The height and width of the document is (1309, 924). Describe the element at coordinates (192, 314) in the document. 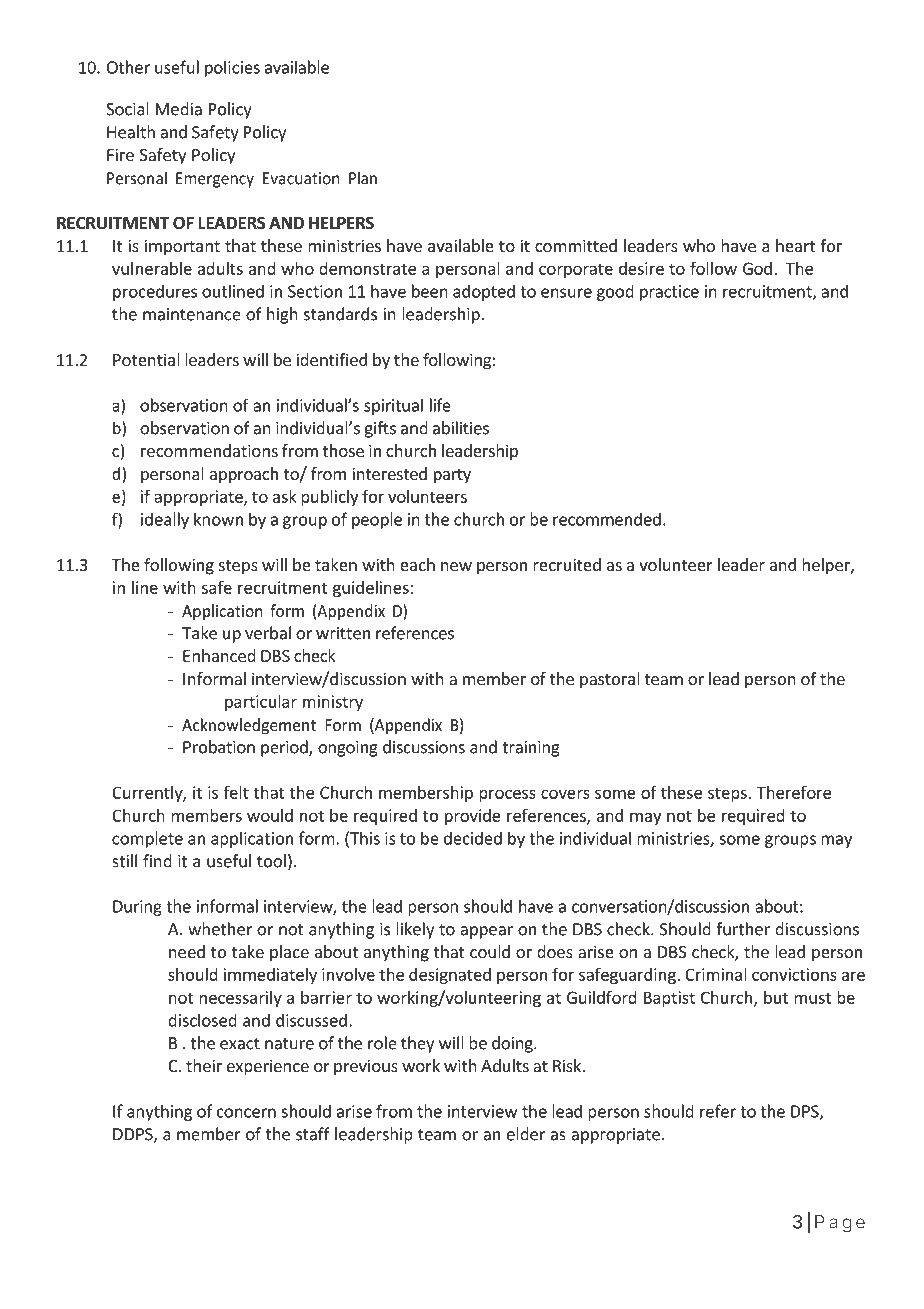

I see `maintenance` at that location.
